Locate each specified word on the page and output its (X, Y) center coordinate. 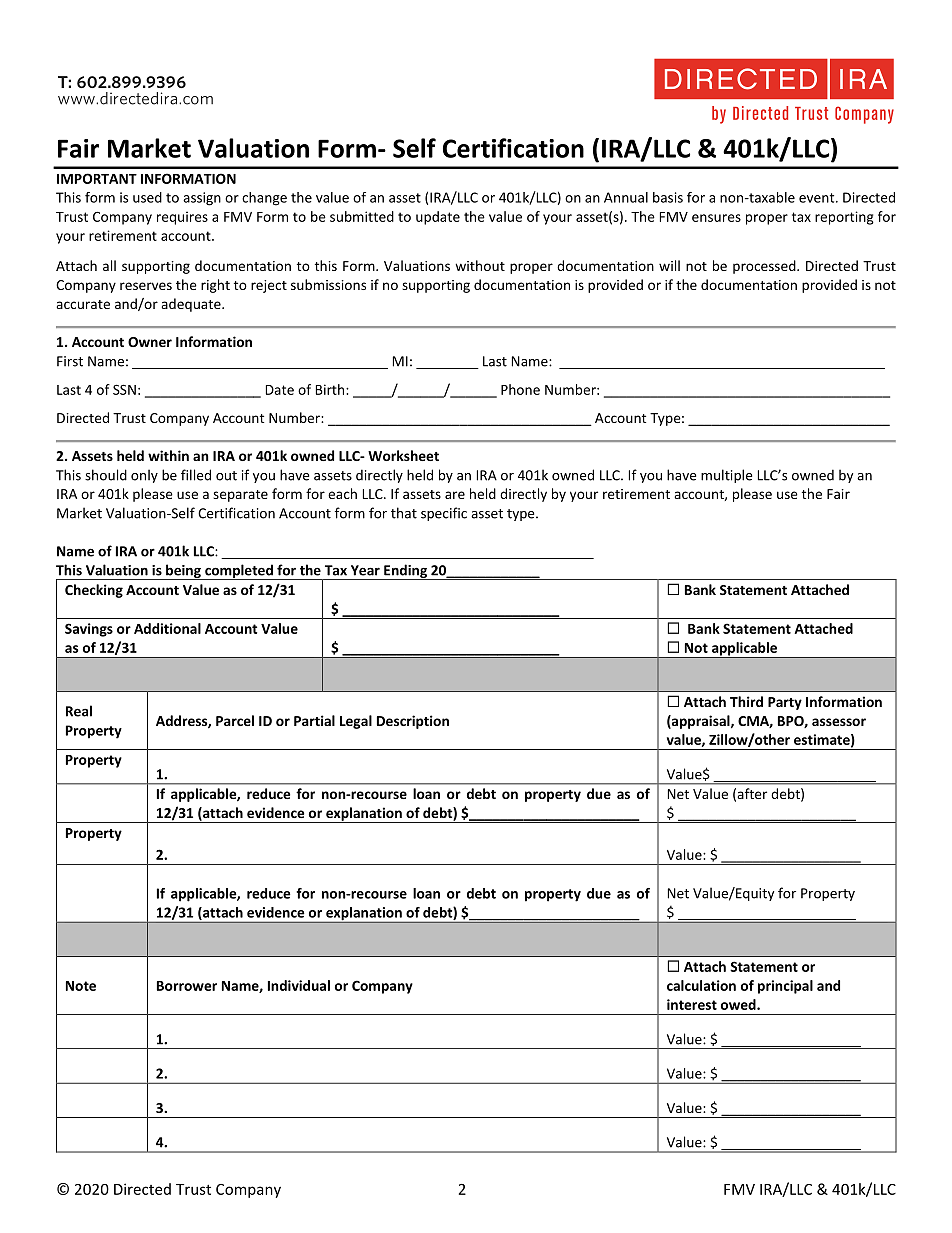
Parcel (235, 720)
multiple (726, 476)
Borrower (187, 986)
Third (746, 701)
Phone (520, 389)
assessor (839, 722)
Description (413, 722)
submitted (362, 216)
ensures (716, 218)
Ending (405, 572)
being (183, 572)
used (147, 197)
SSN (124, 389)
